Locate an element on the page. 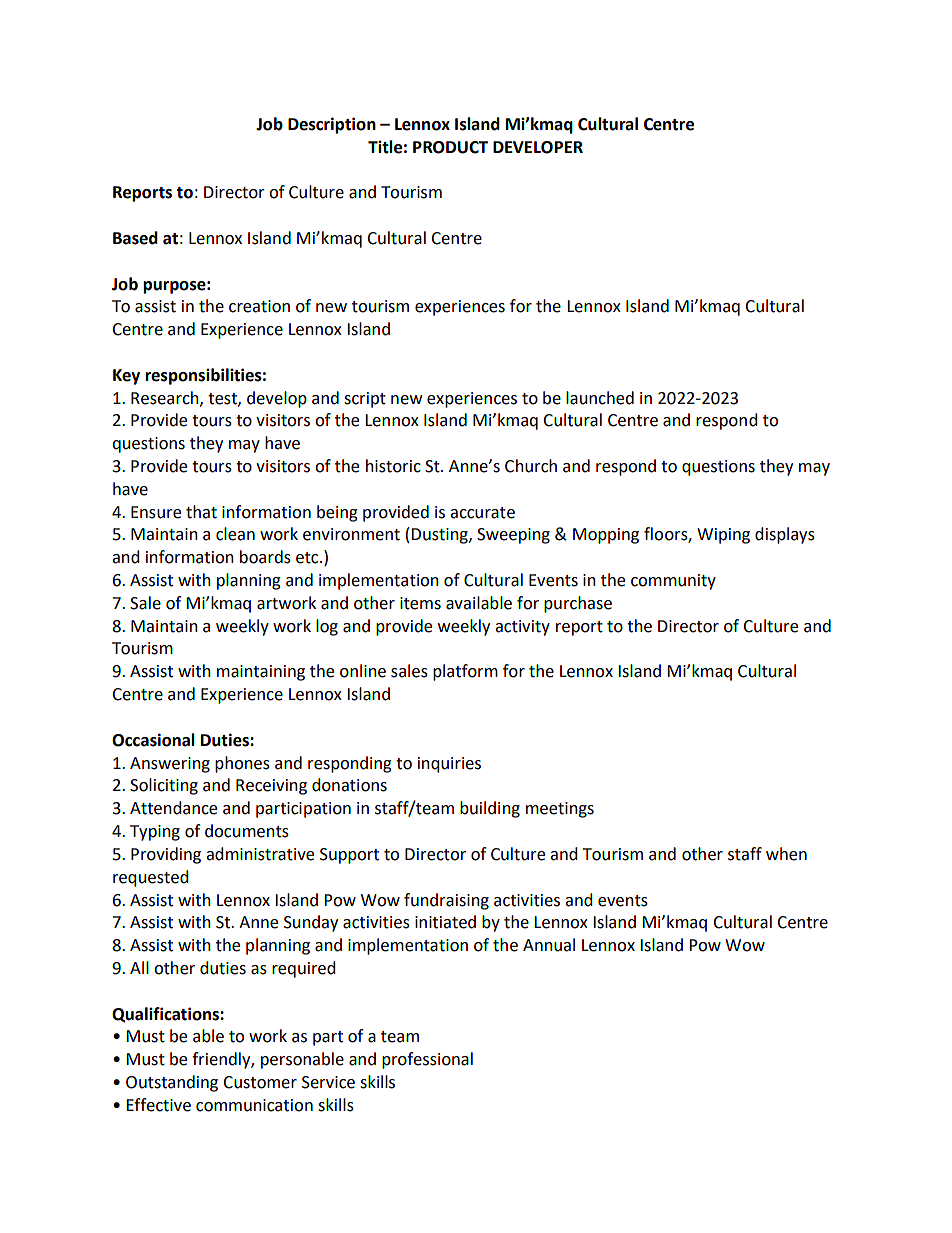 The width and height of the image is (952, 1233). launched is located at coordinates (600, 398).
